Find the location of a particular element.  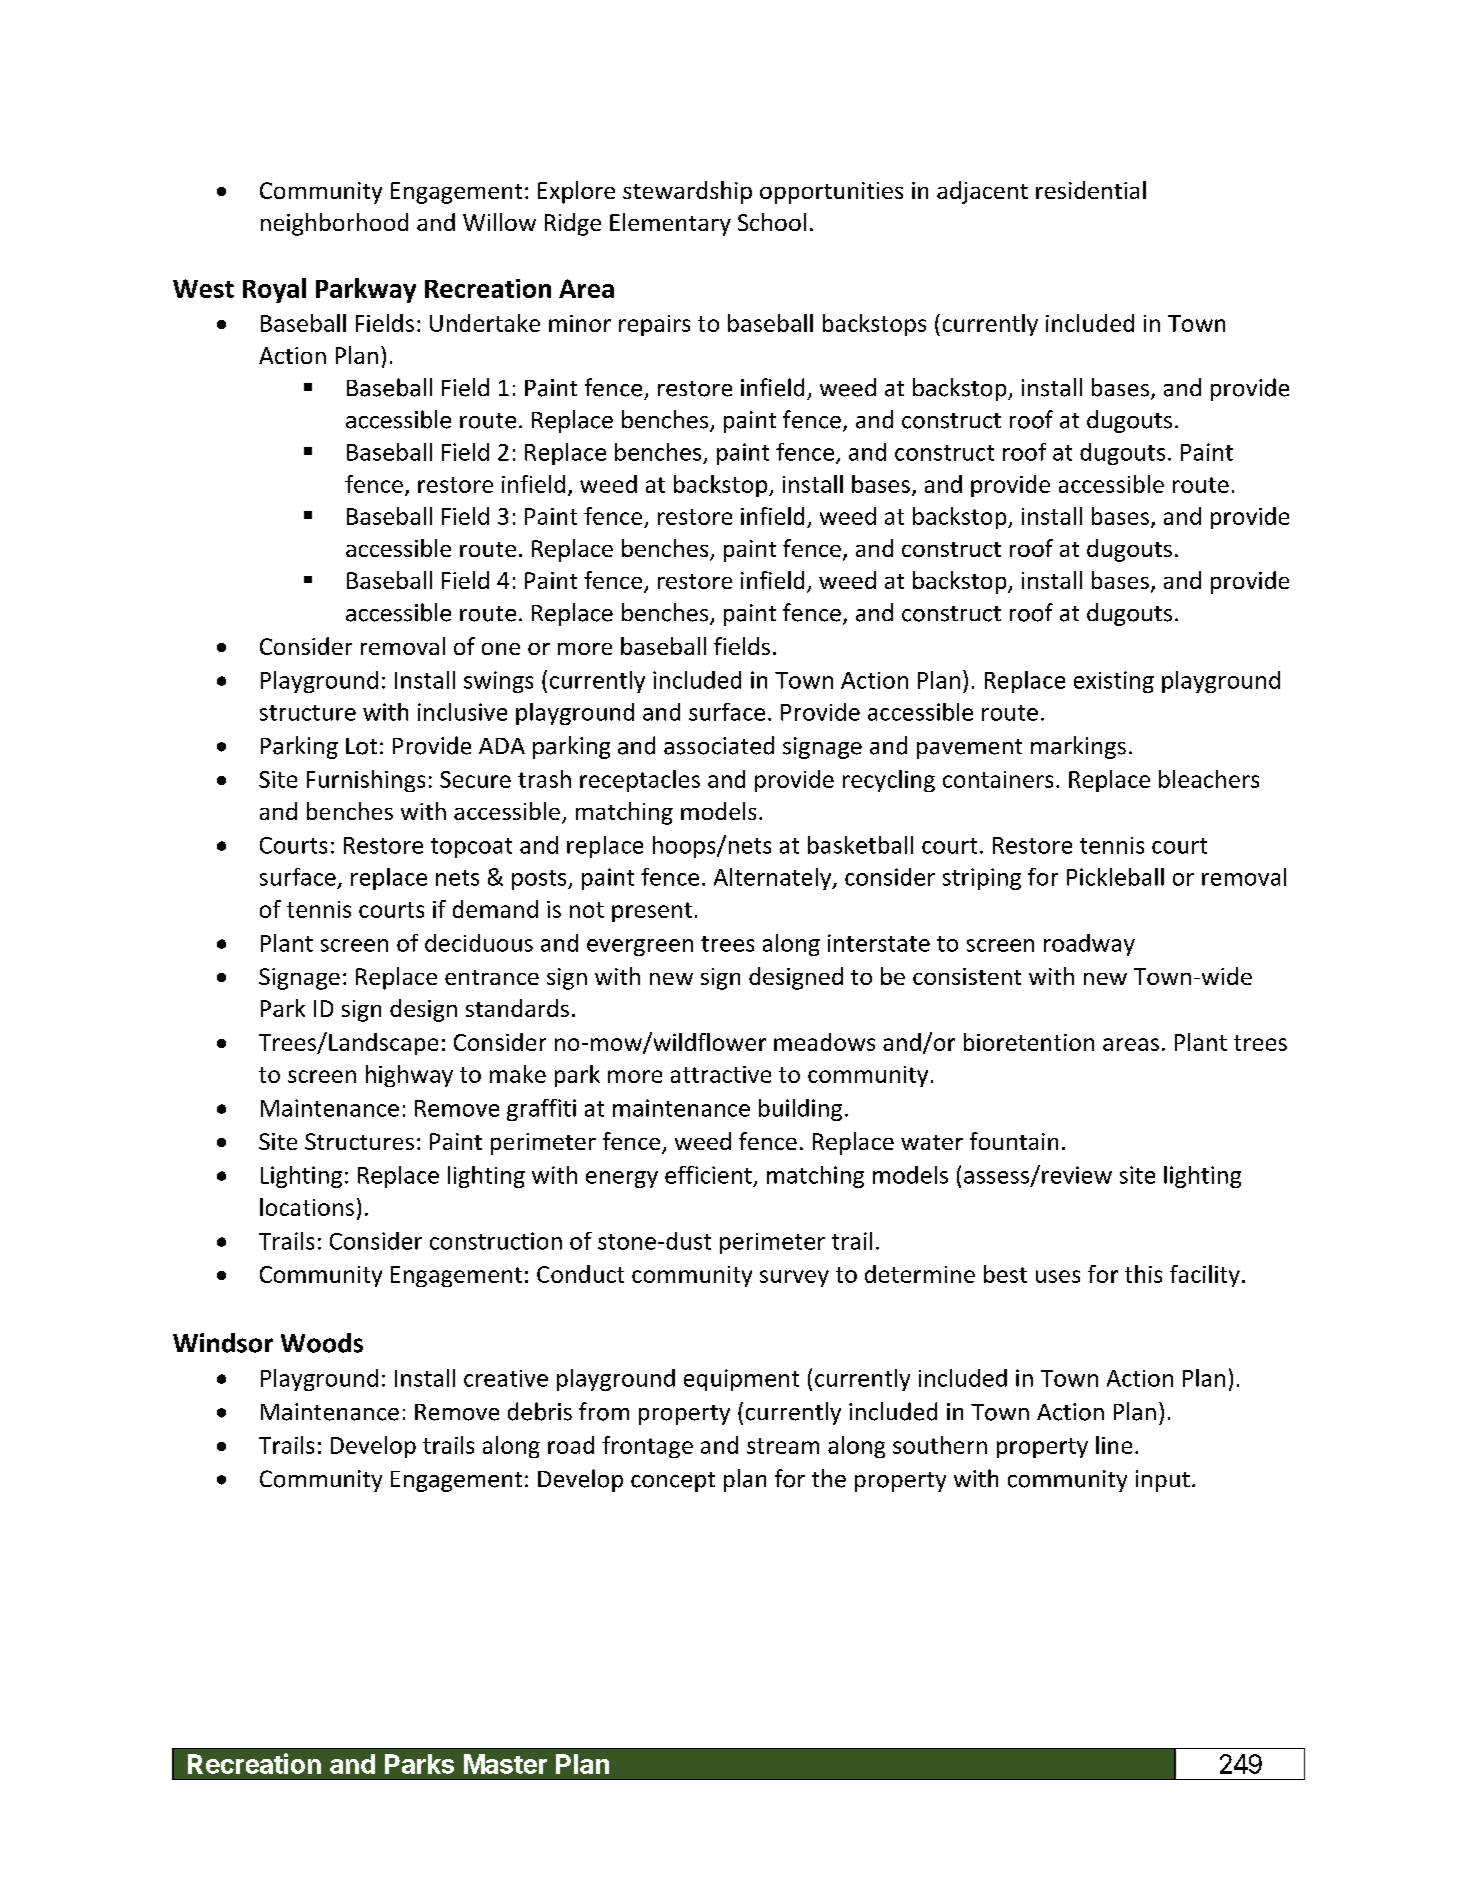

consistent is located at coordinates (967, 976).
